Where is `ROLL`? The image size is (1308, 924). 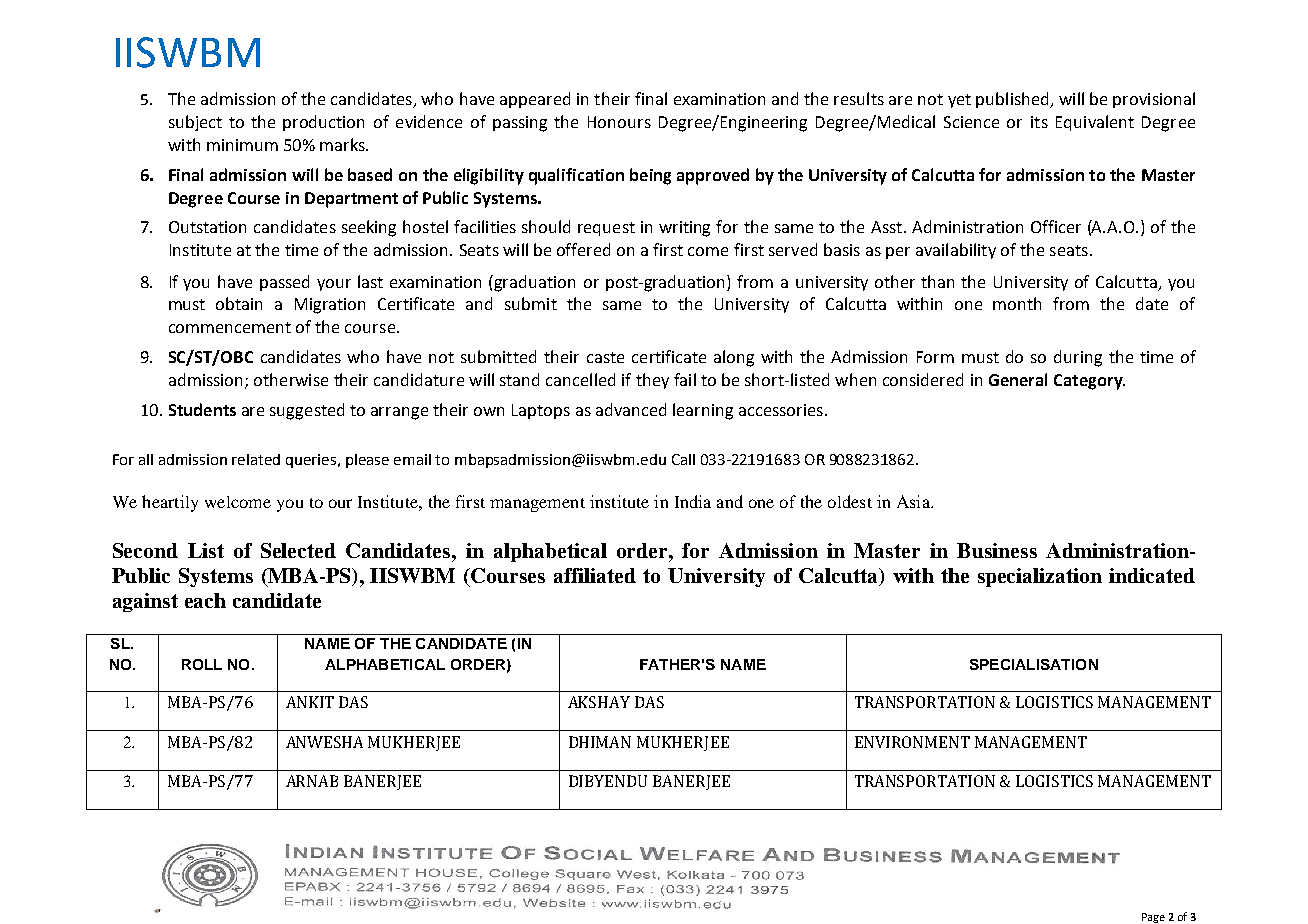
ROLL is located at coordinates (202, 664).
